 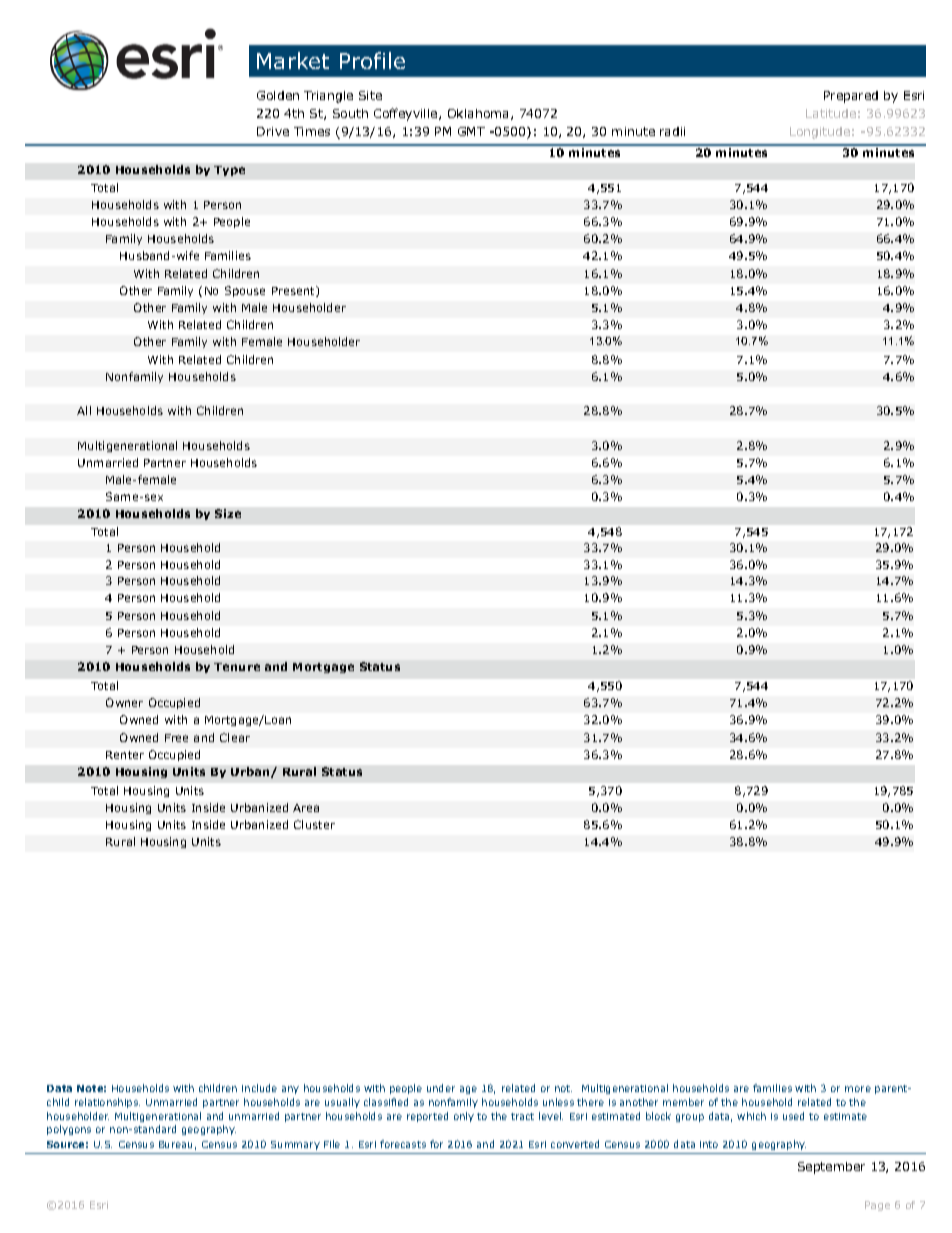 What do you see at coordinates (831, 113) in the screenshot?
I see `Latitude` at bounding box center [831, 113].
